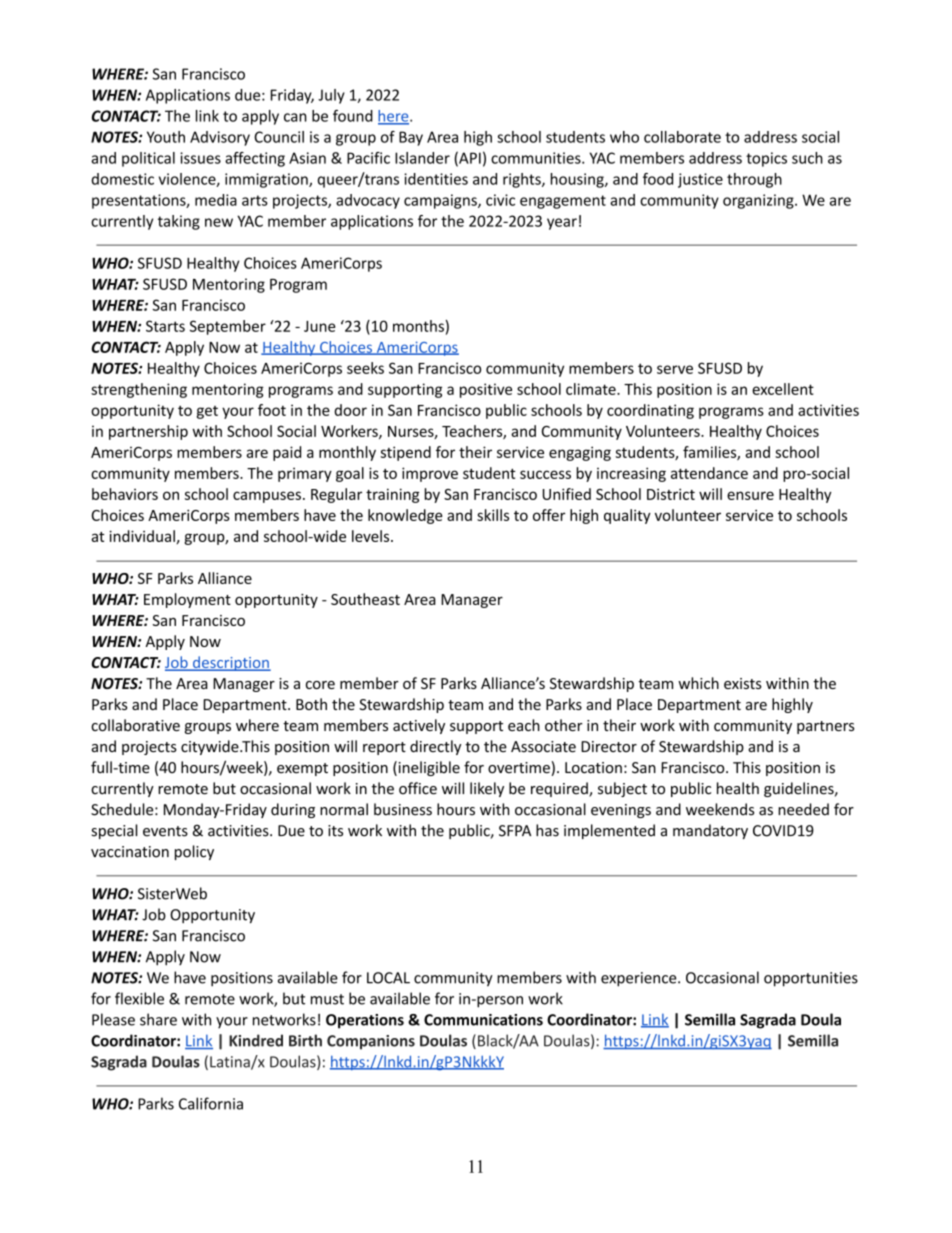  Describe the element at coordinates (187, 600) in the screenshot. I see `Employment` at that location.
